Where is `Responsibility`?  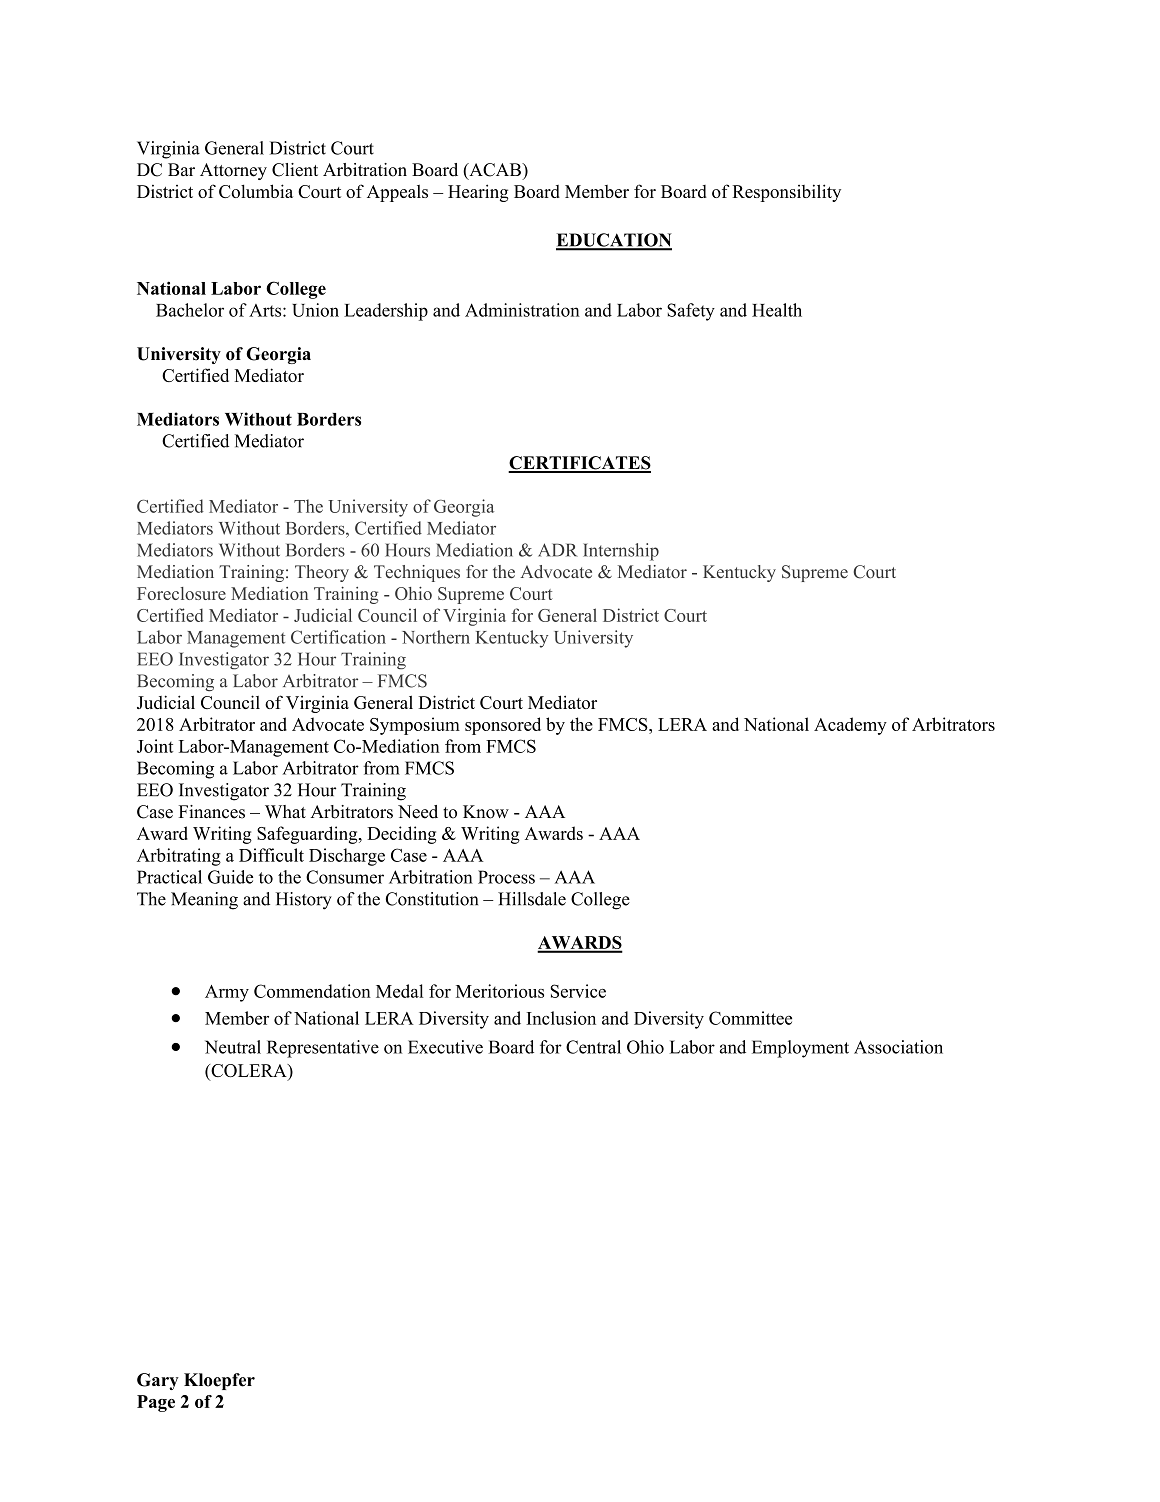
Responsibility is located at coordinates (786, 193).
